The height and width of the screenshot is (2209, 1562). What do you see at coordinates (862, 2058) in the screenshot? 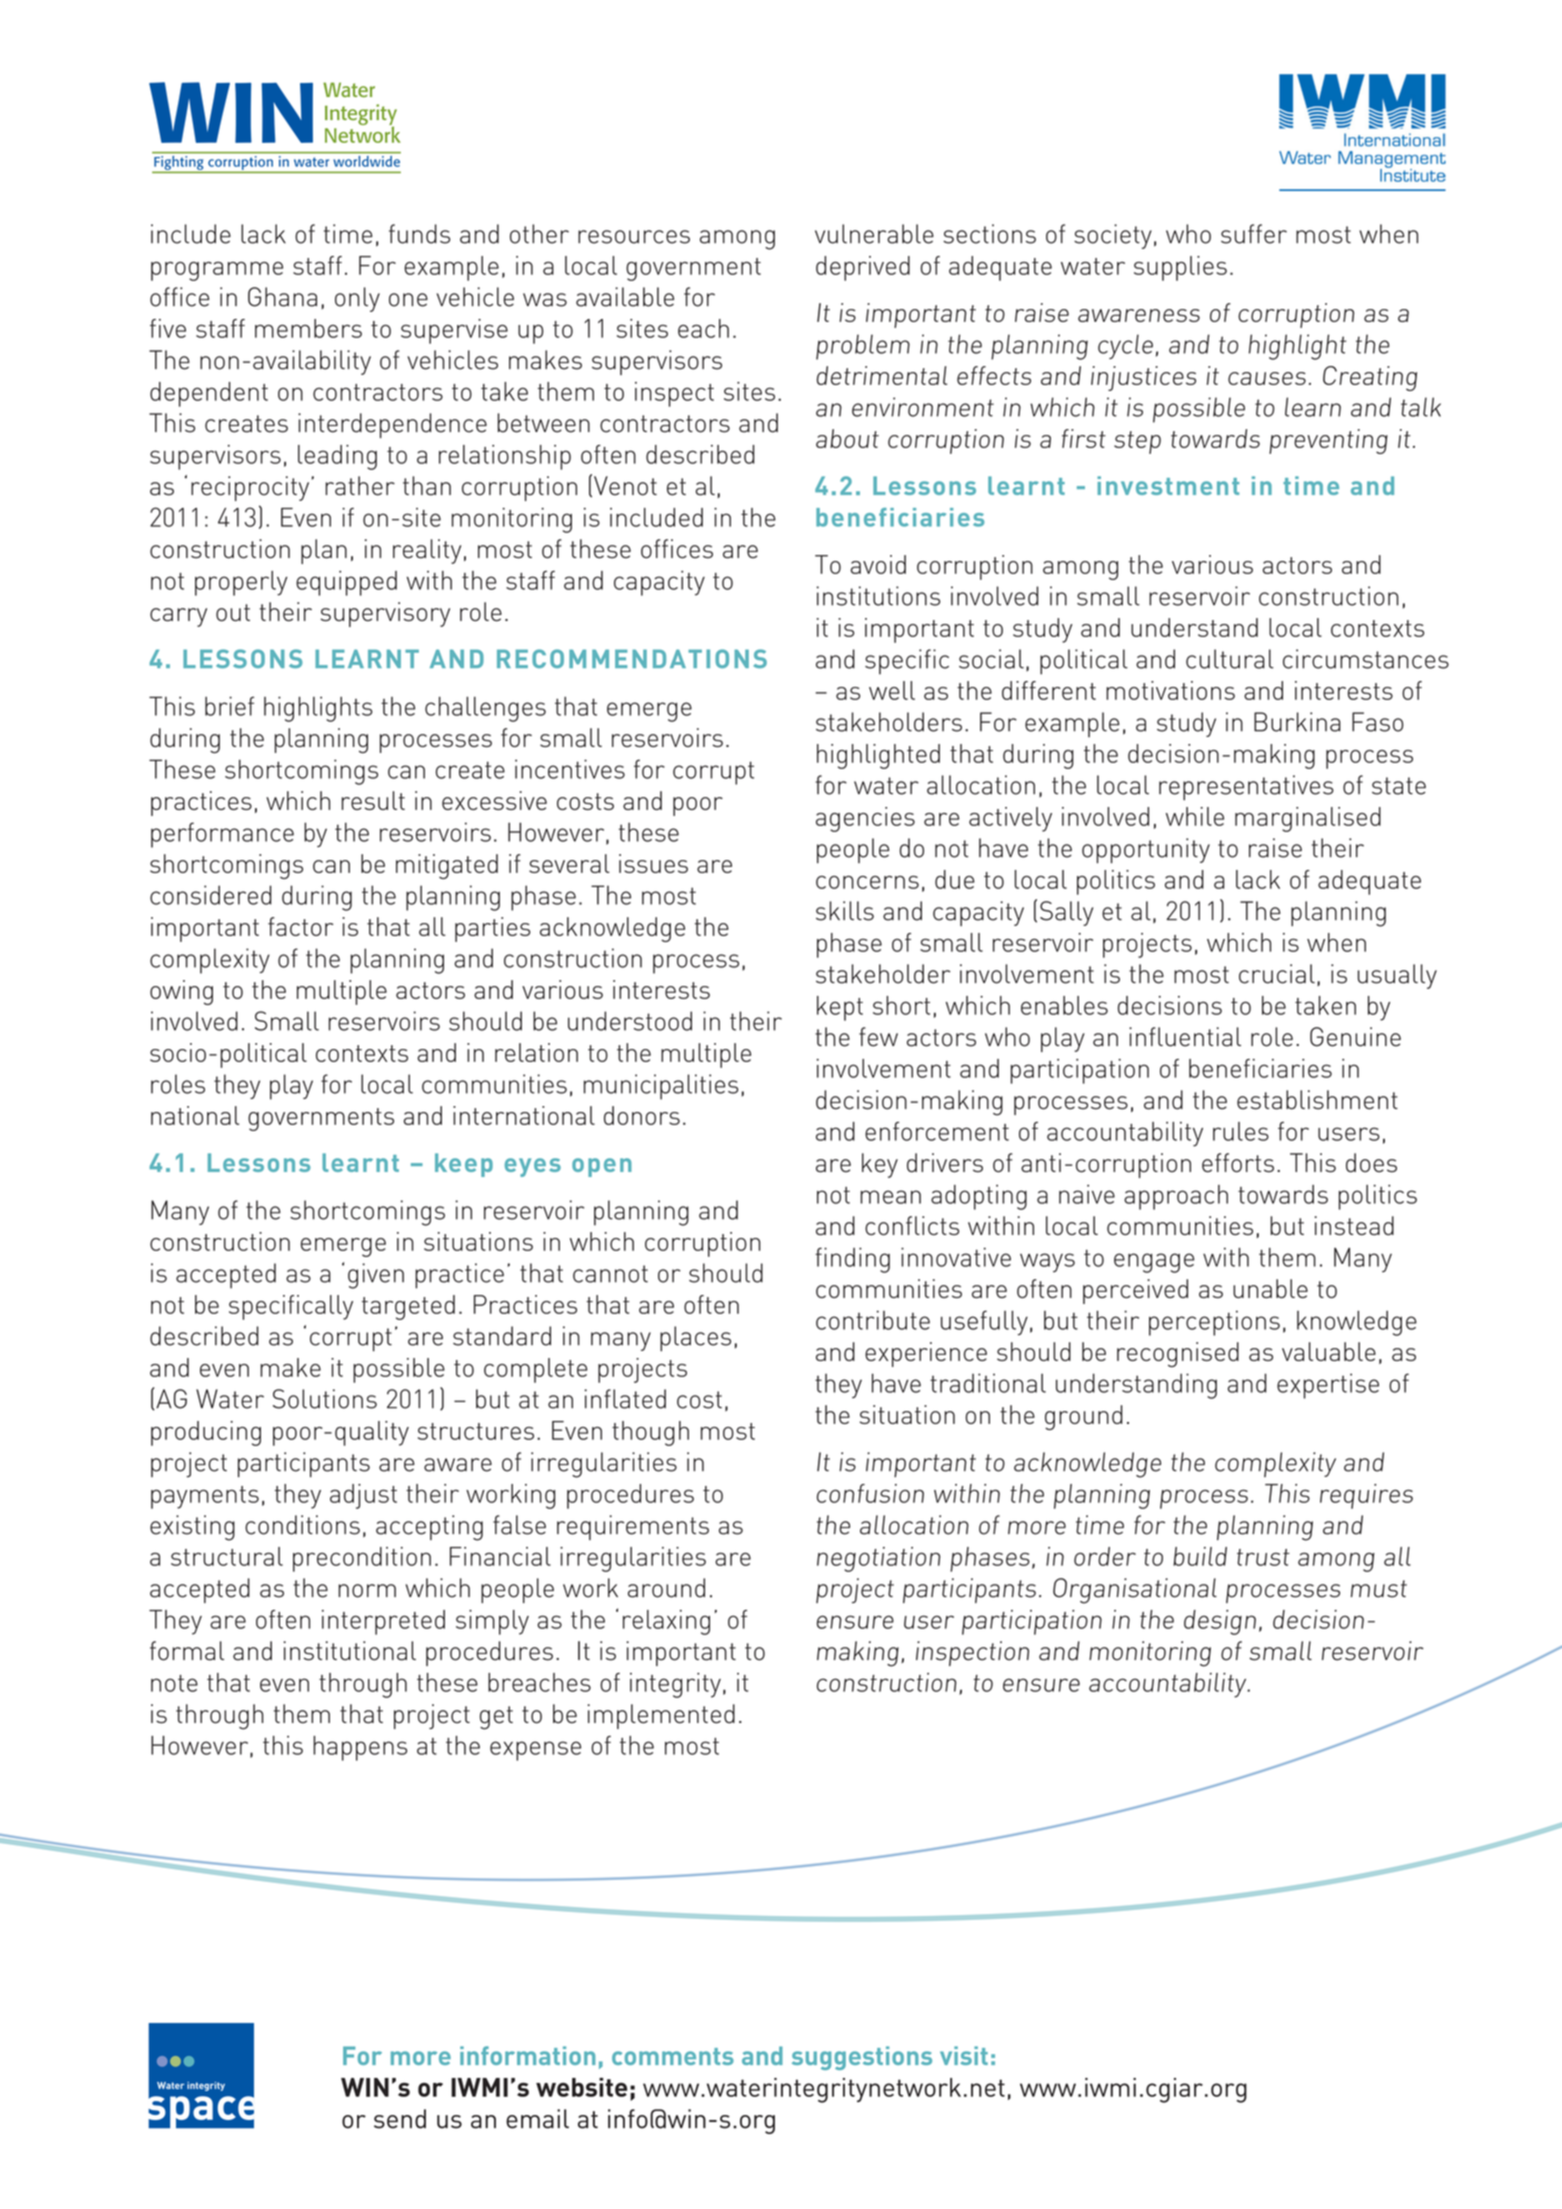
I see `suggestions` at bounding box center [862, 2058].
